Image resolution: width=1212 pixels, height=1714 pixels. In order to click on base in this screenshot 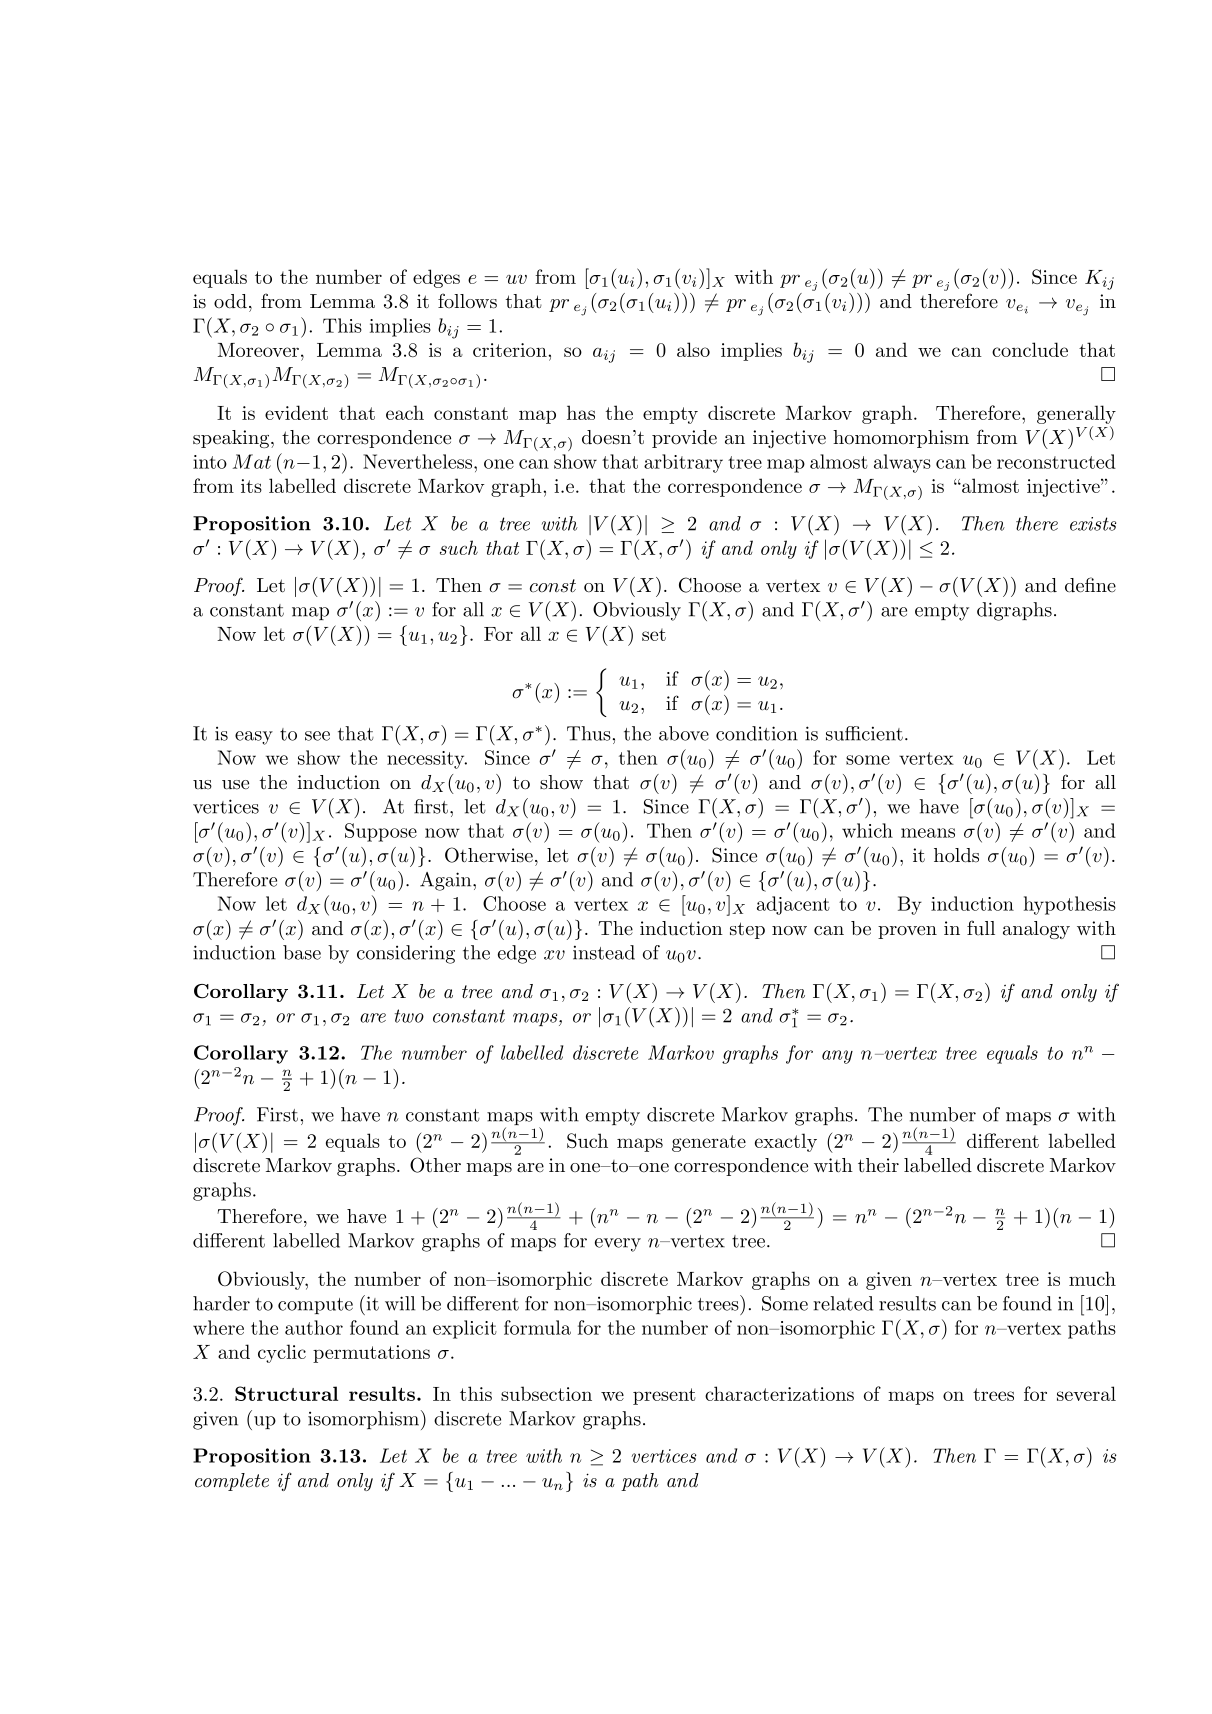, I will do `click(302, 952)`.
